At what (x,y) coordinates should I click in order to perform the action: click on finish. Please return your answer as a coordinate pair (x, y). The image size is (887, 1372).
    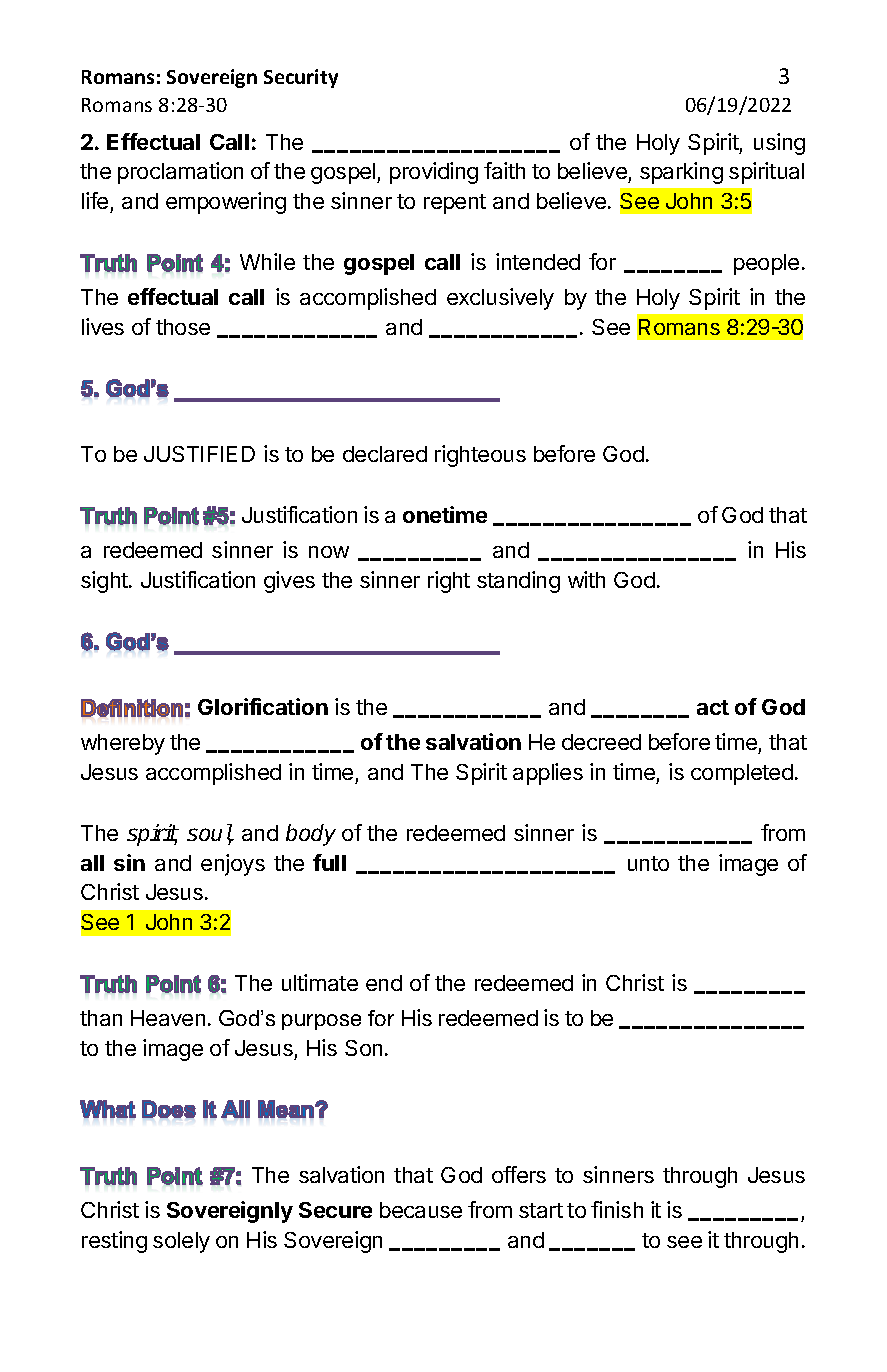
    Looking at the image, I should click on (617, 1209).
